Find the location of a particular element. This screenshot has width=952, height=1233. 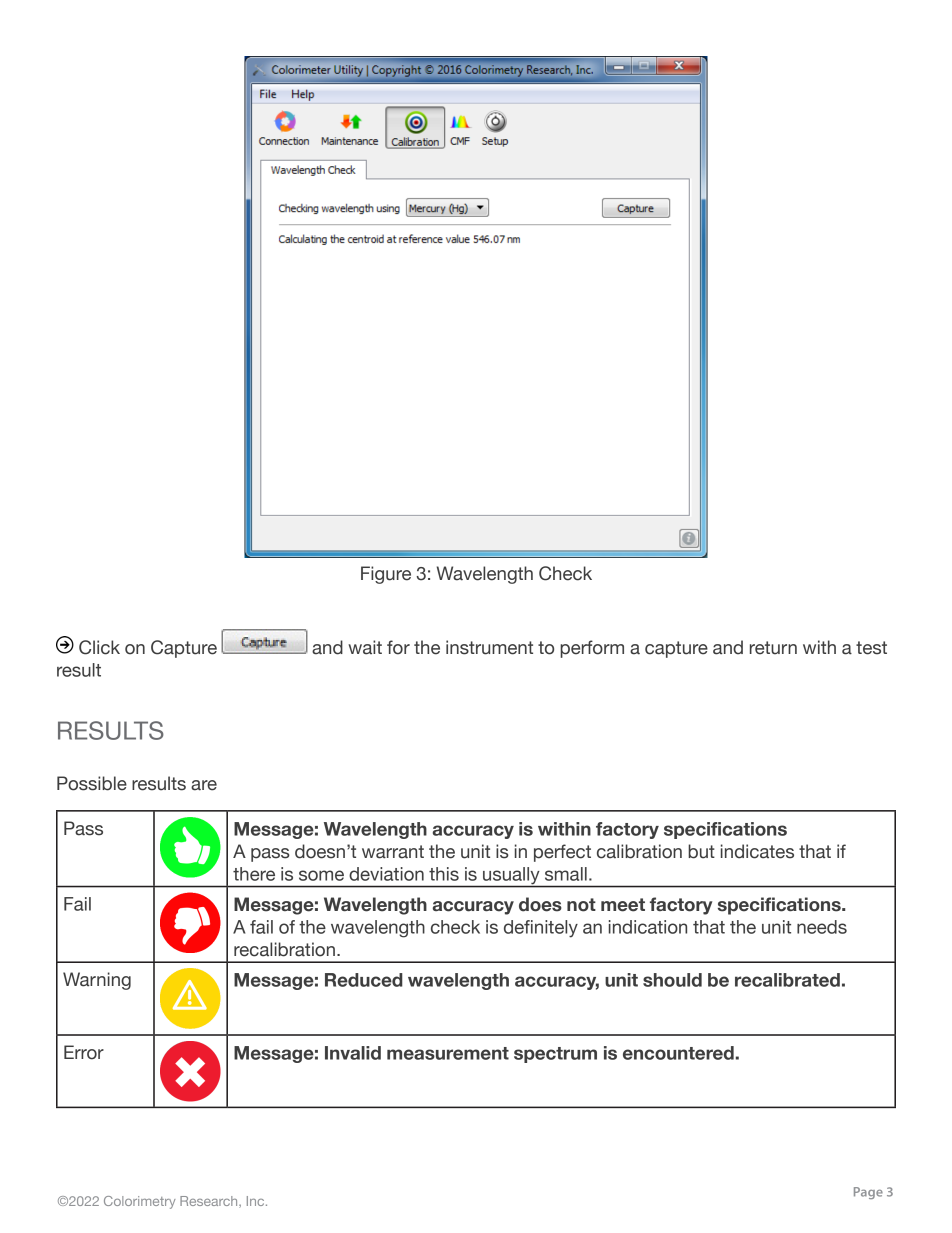

indicates is located at coordinates (757, 851).
